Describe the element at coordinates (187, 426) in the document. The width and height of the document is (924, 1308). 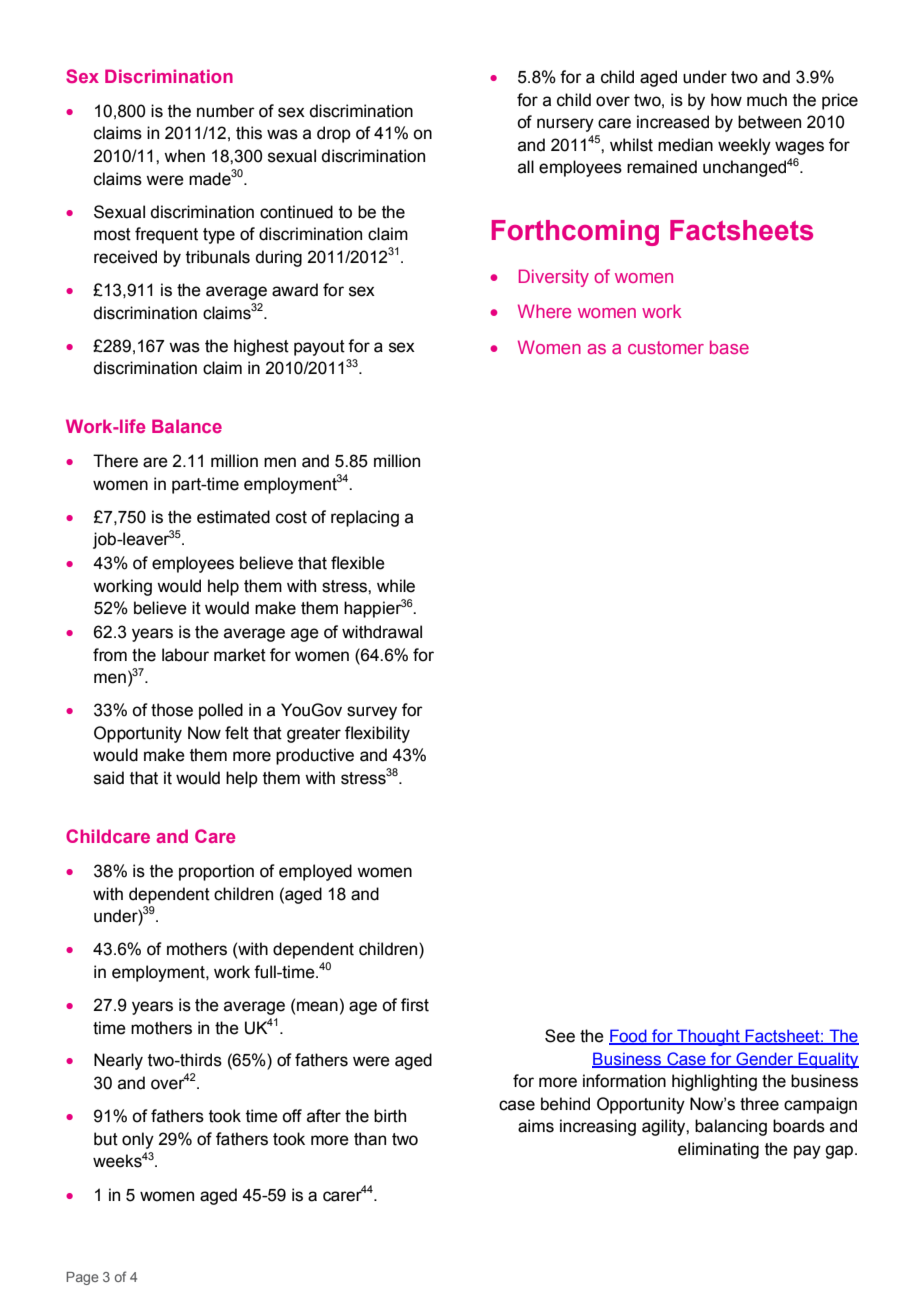
I see `Balance` at that location.
